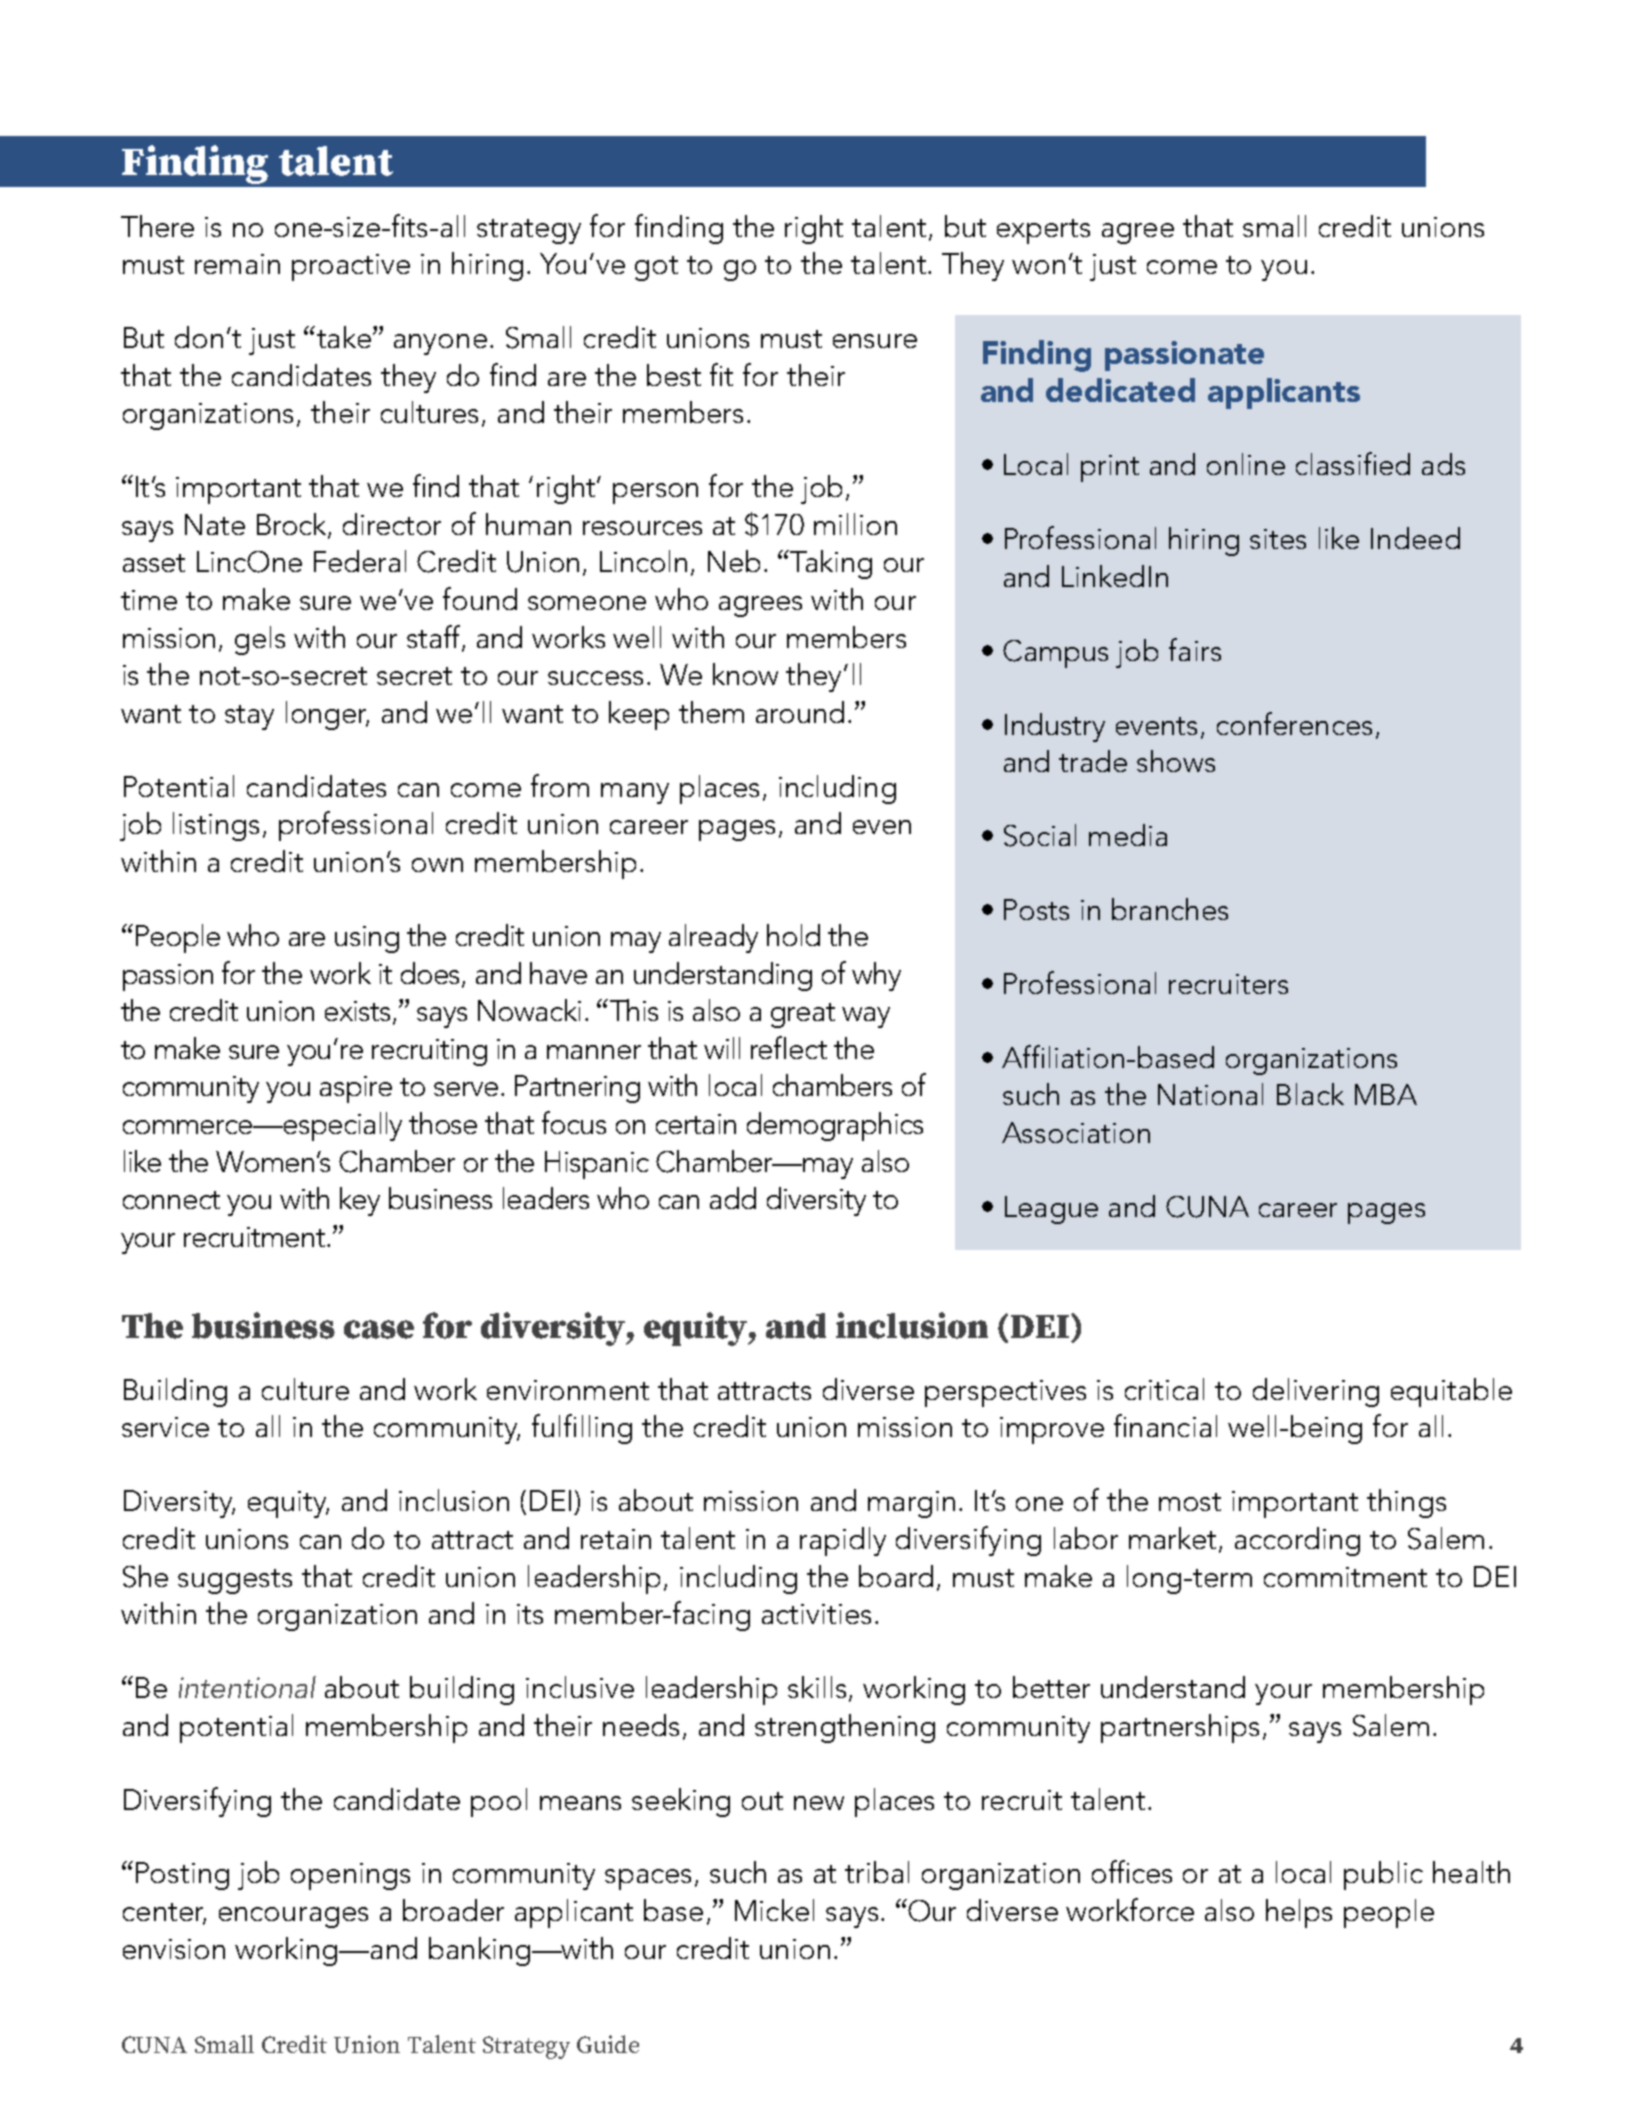  Describe the element at coordinates (1170, 909) in the screenshot. I see `branches` at that location.
